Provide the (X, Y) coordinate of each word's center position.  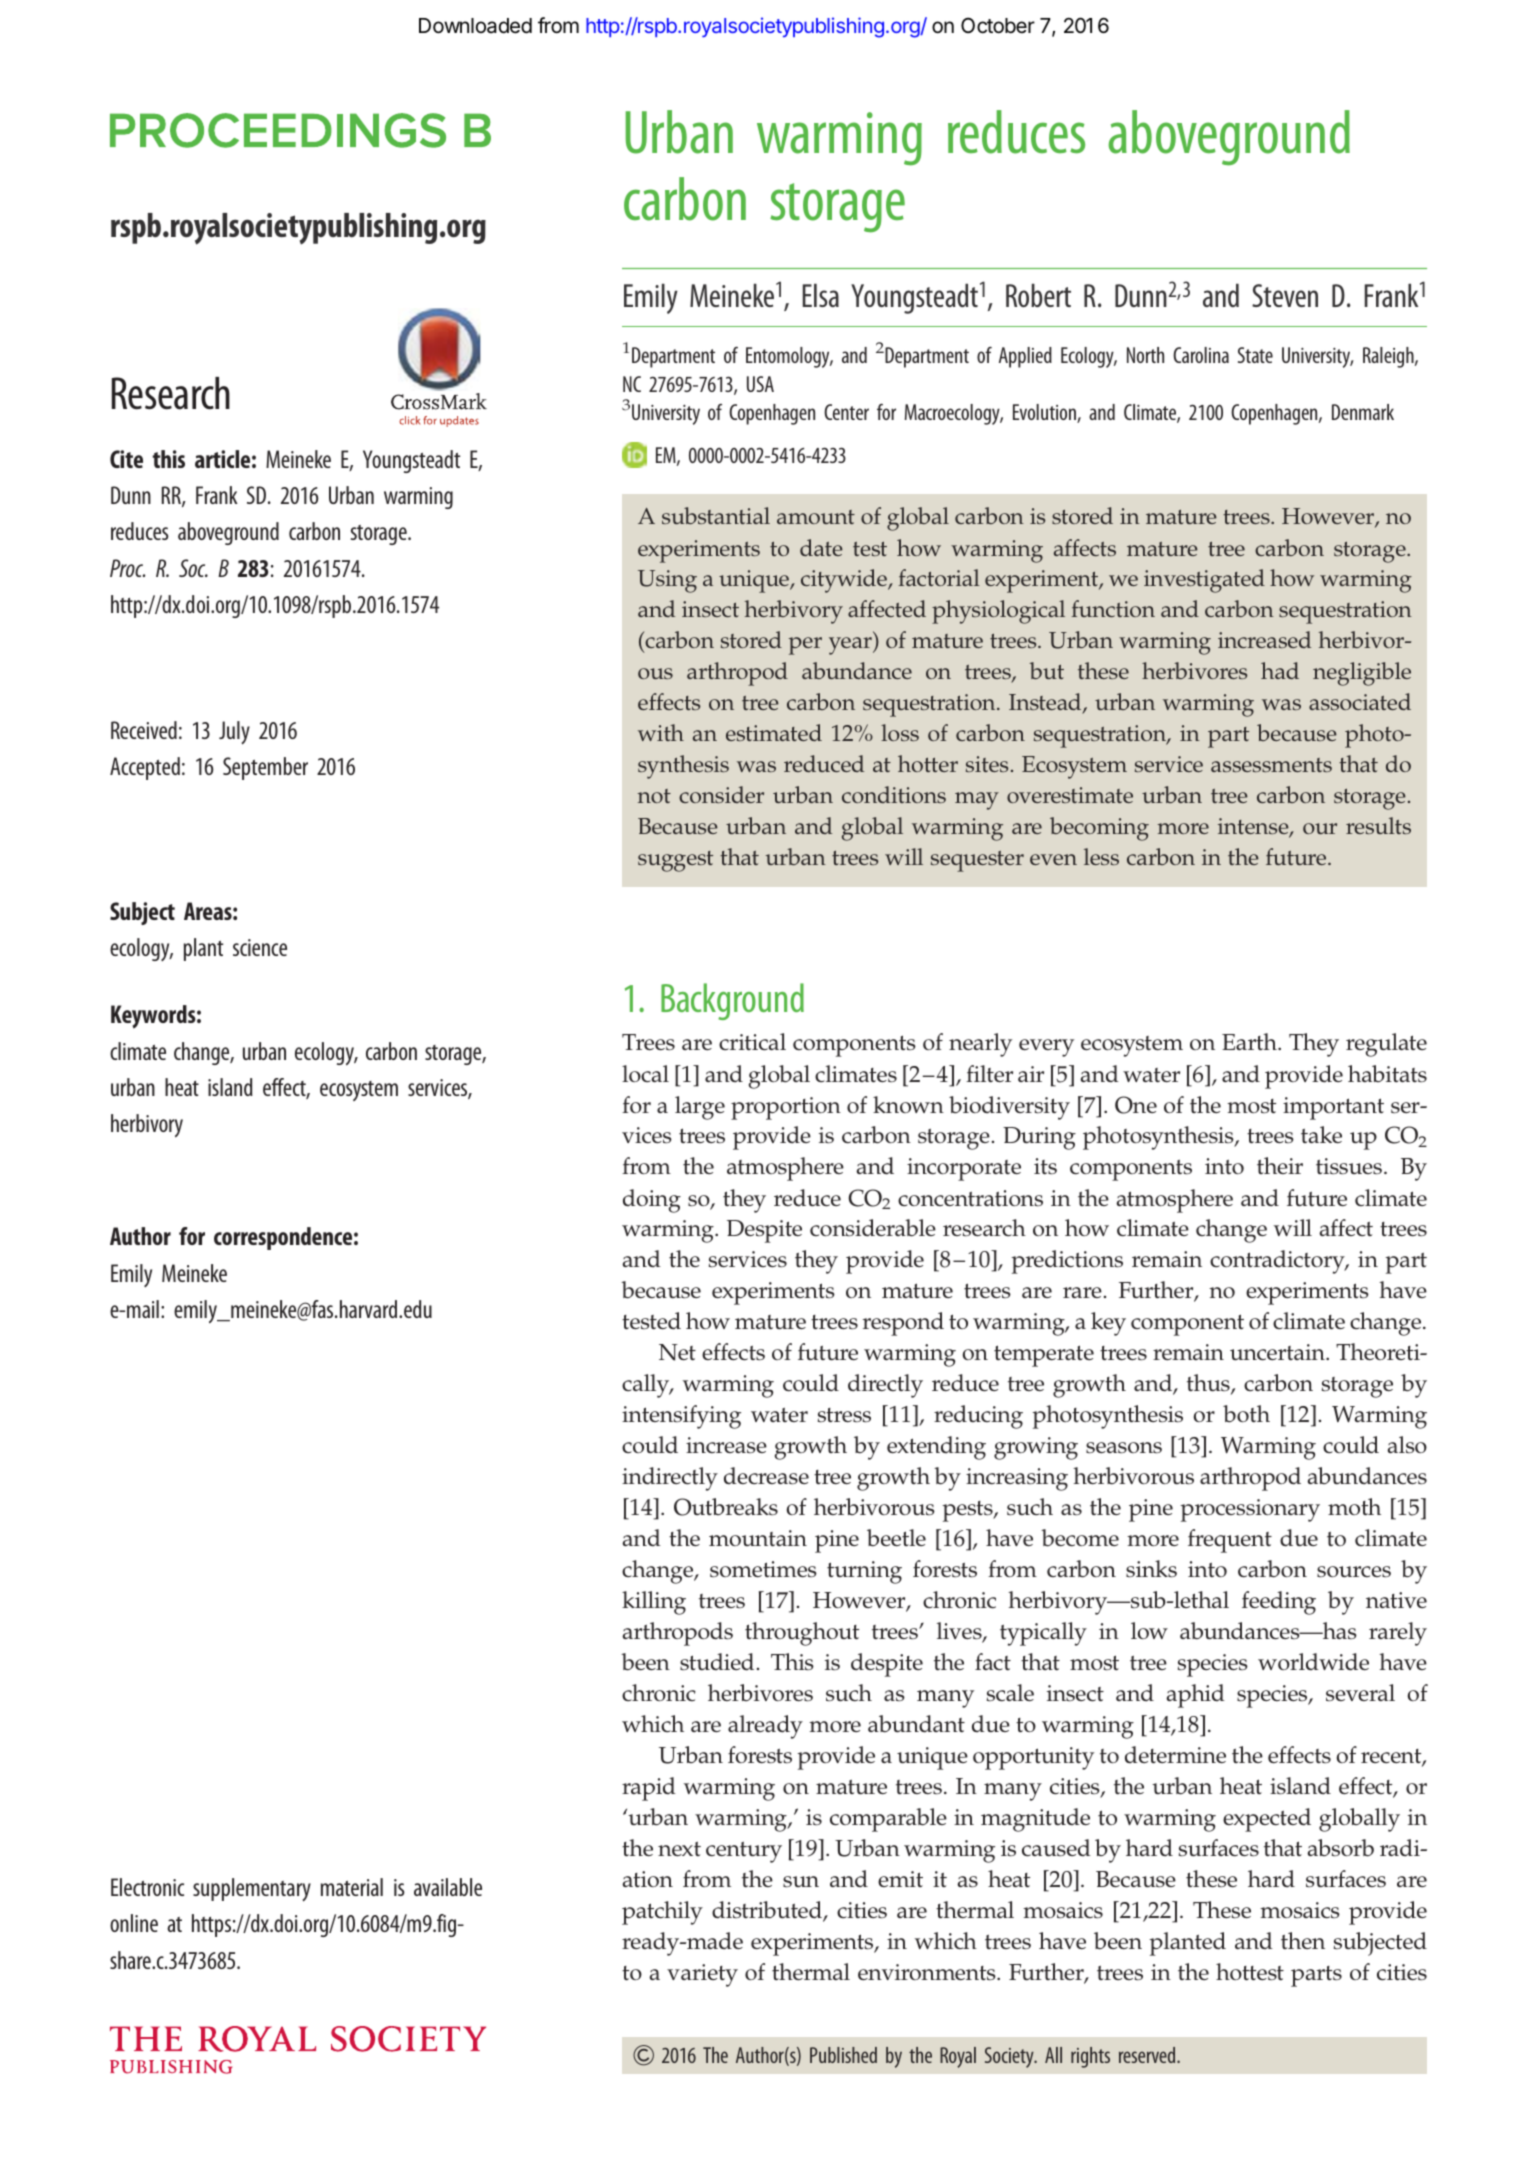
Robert (1038, 295)
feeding (1279, 1603)
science (260, 947)
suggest (675, 861)
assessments (1271, 765)
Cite (126, 459)
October (998, 25)
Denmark (1363, 412)
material (352, 1887)
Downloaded (475, 26)
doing (652, 1201)
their (1280, 1165)
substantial (716, 515)
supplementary (252, 1890)
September (265, 768)
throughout (802, 1634)
